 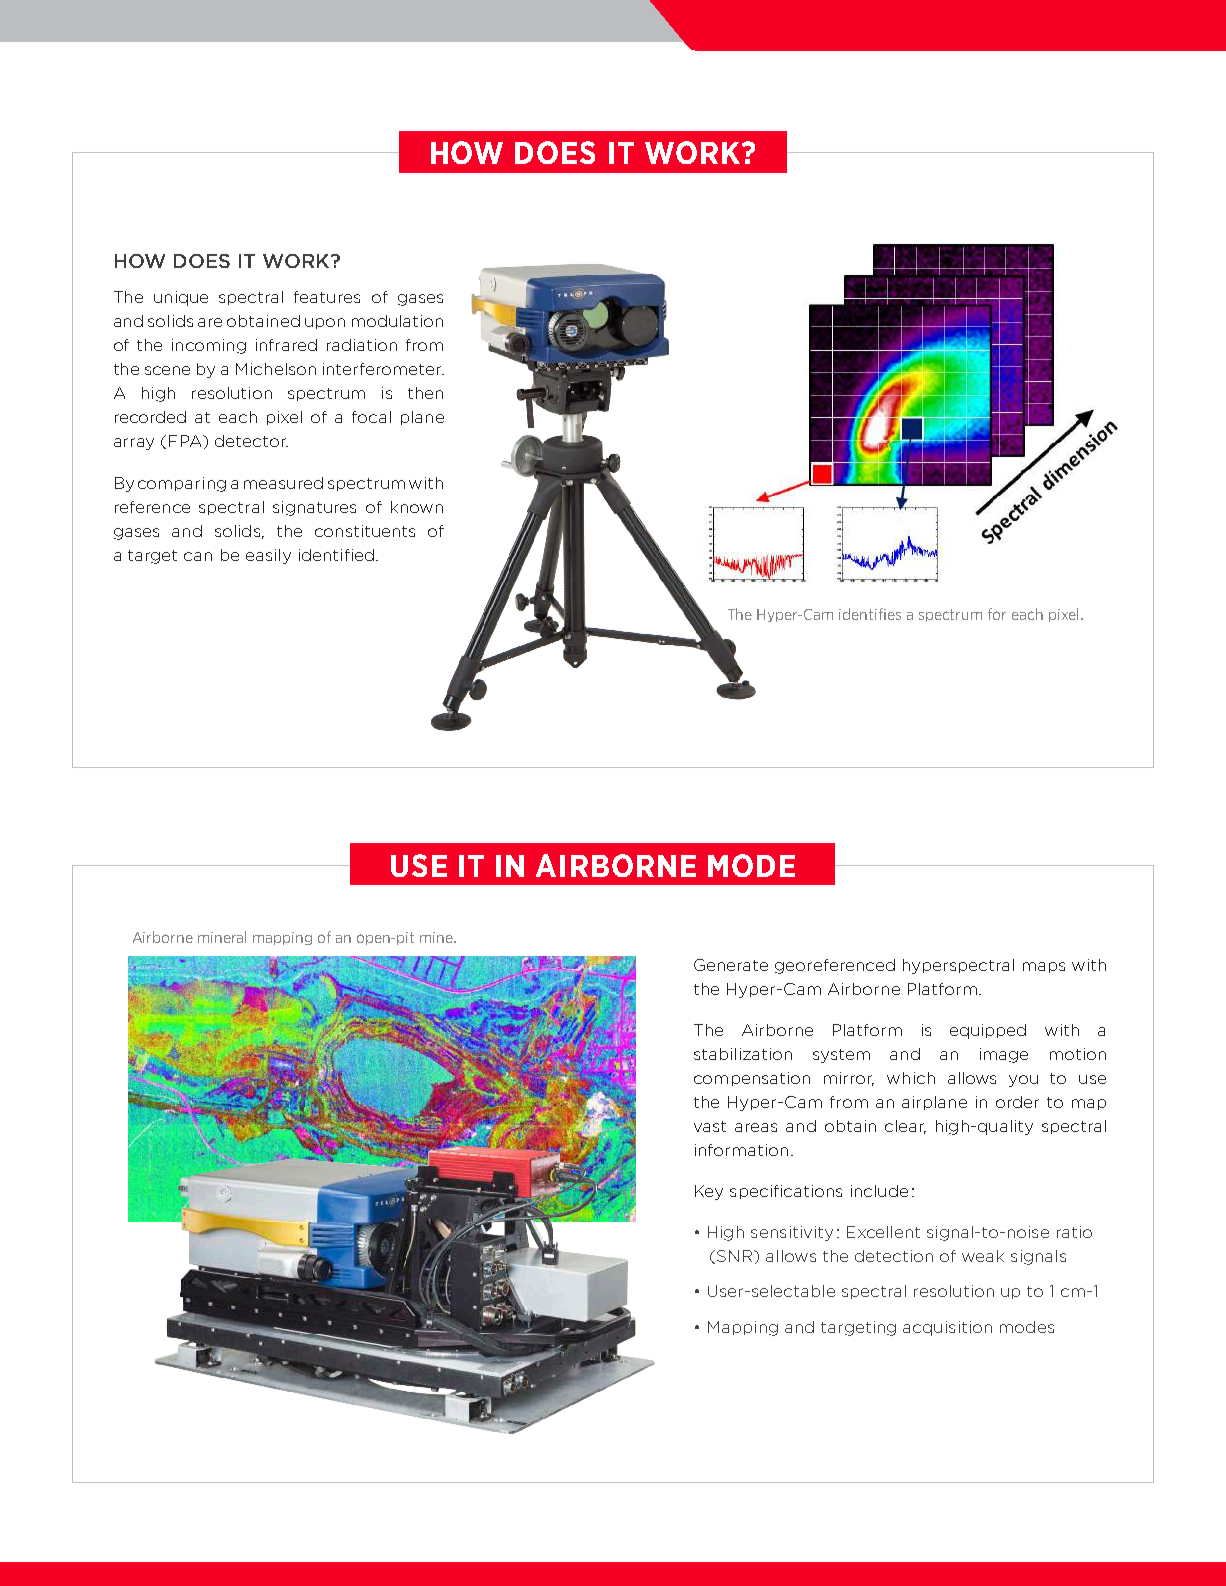 What do you see at coordinates (268, 556) in the screenshot?
I see `easily` at bounding box center [268, 556].
